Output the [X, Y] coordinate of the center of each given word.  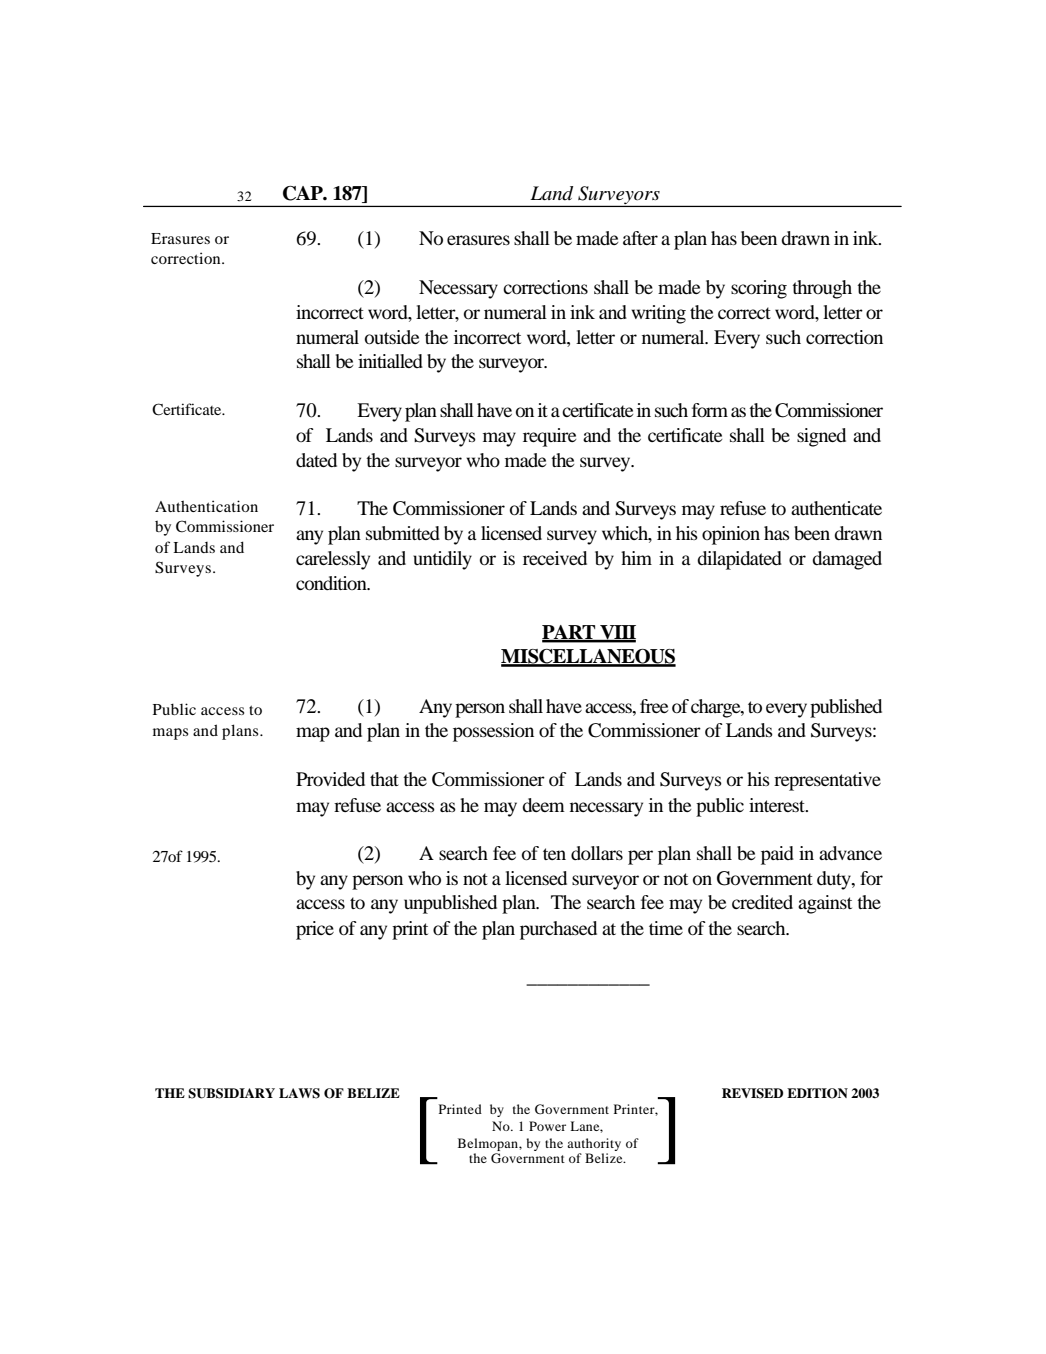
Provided [330, 779]
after [640, 238]
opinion [731, 535]
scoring [759, 289]
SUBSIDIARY [231, 1093]
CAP [304, 193]
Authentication [206, 506]
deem [543, 805]
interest [778, 805]
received [555, 558]
